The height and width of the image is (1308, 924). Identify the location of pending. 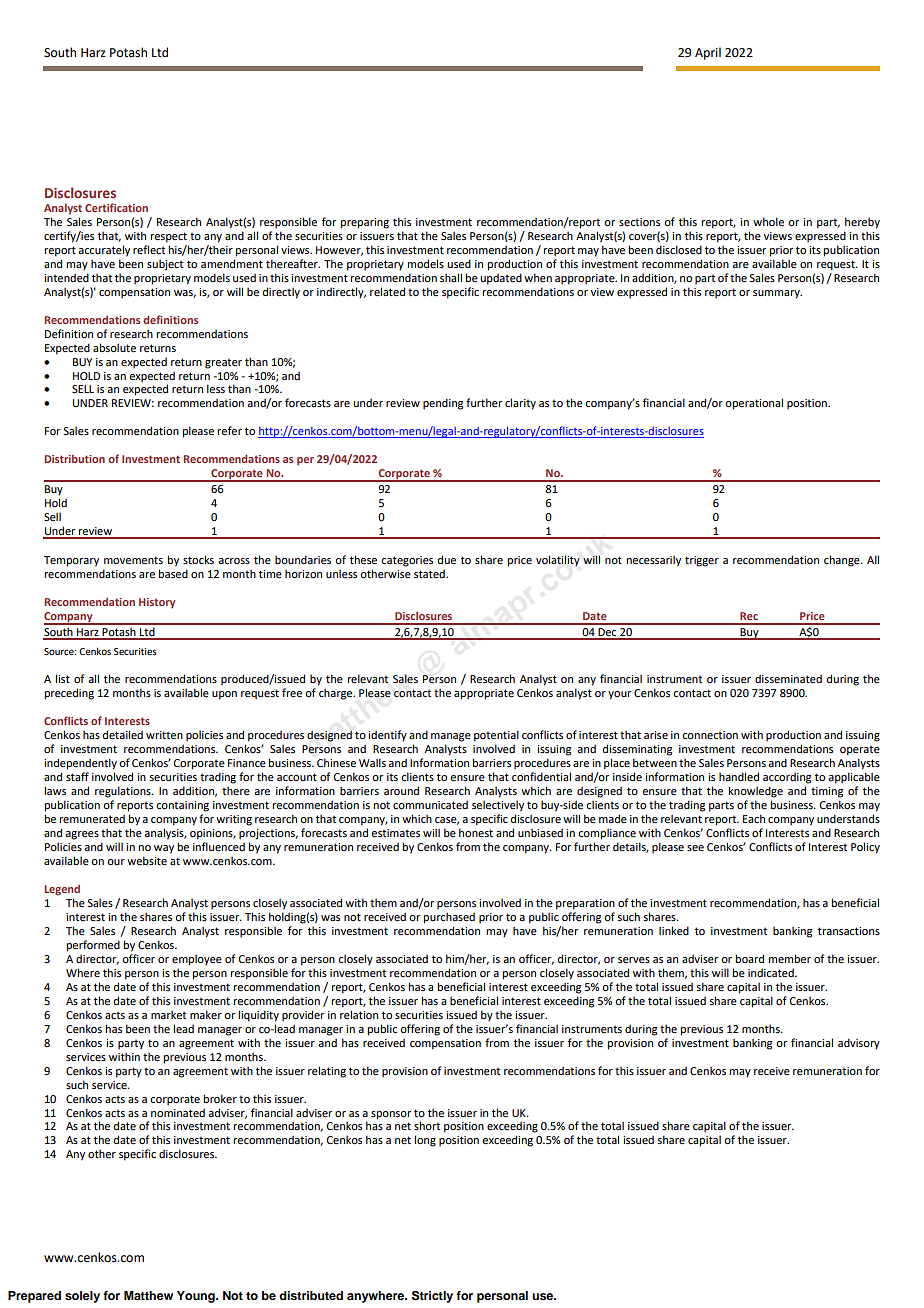
(443, 404).
